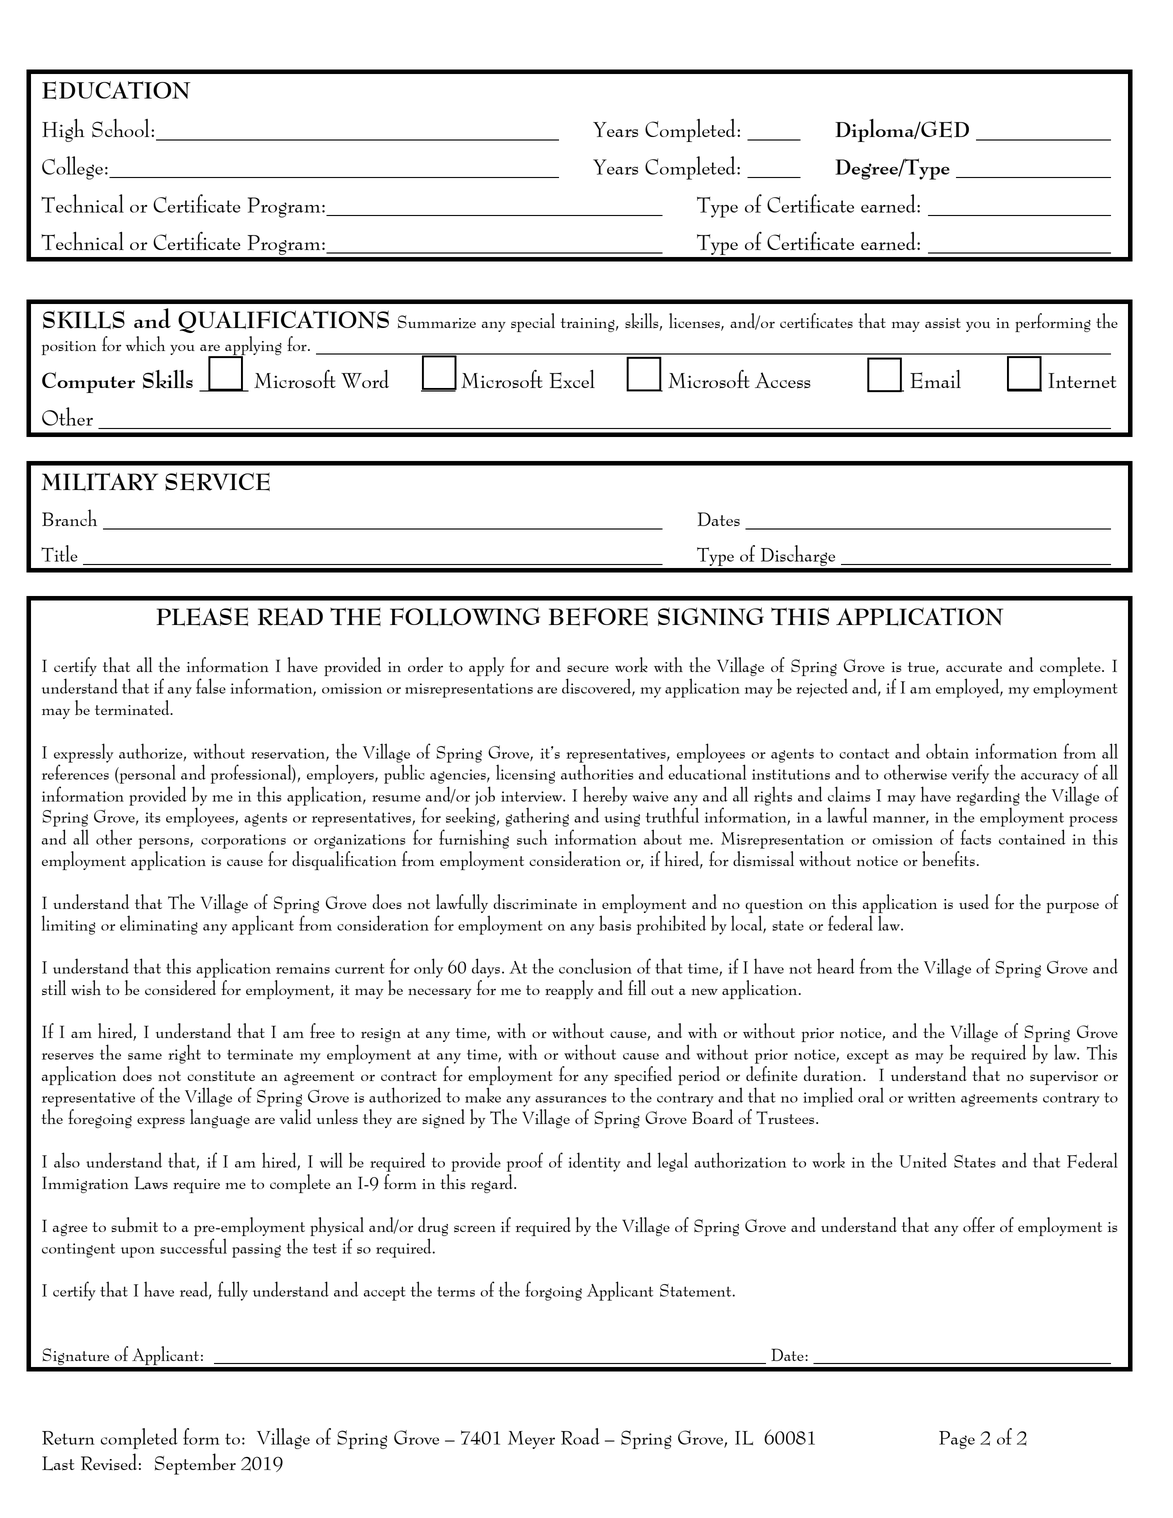 The height and width of the screenshot is (1518, 1173). What do you see at coordinates (195, 1464) in the screenshot?
I see `September` at bounding box center [195, 1464].
